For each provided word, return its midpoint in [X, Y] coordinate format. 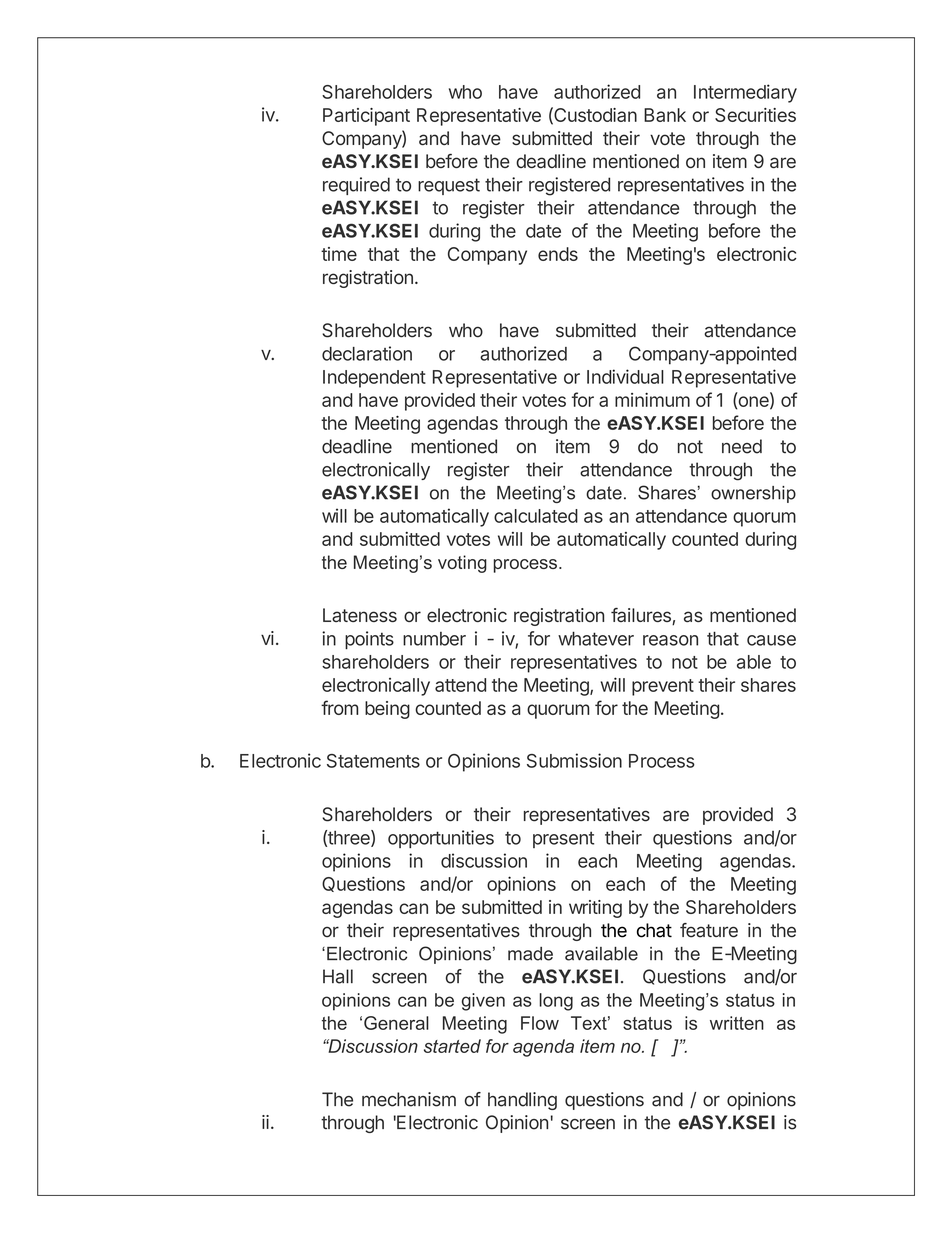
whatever [596, 638]
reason [670, 640]
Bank [665, 115]
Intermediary [745, 93]
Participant [366, 117]
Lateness [360, 615]
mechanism [409, 1099]
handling [522, 1101]
